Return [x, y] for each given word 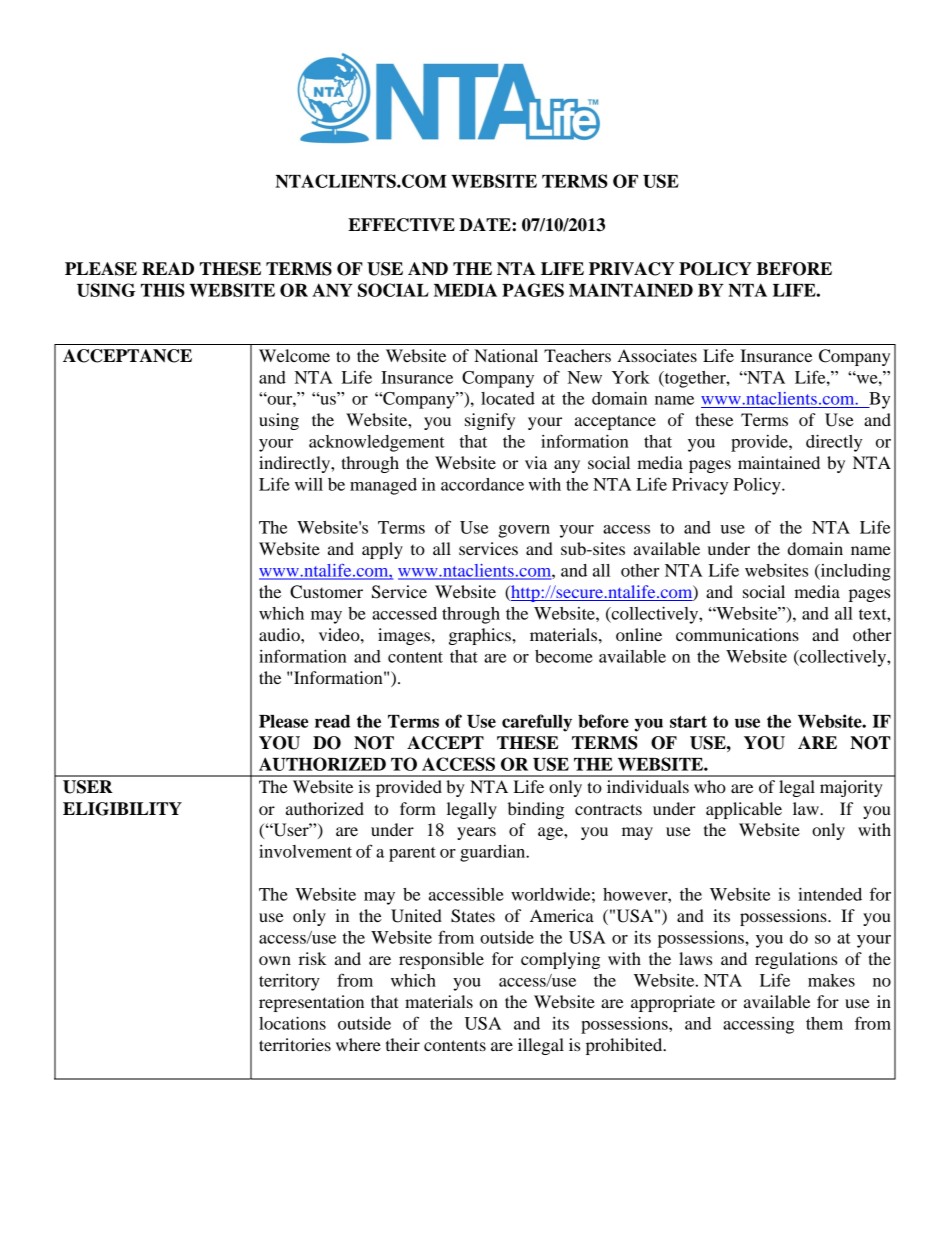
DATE [486, 224]
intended [830, 894]
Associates [657, 355]
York [631, 377]
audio [280, 634]
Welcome [294, 355]
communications [737, 634]
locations [292, 1023]
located [508, 398]
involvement [305, 851]
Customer [326, 592]
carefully [537, 723]
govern [524, 531]
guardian [494, 853]
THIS [163, 290]
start [688, 722]
